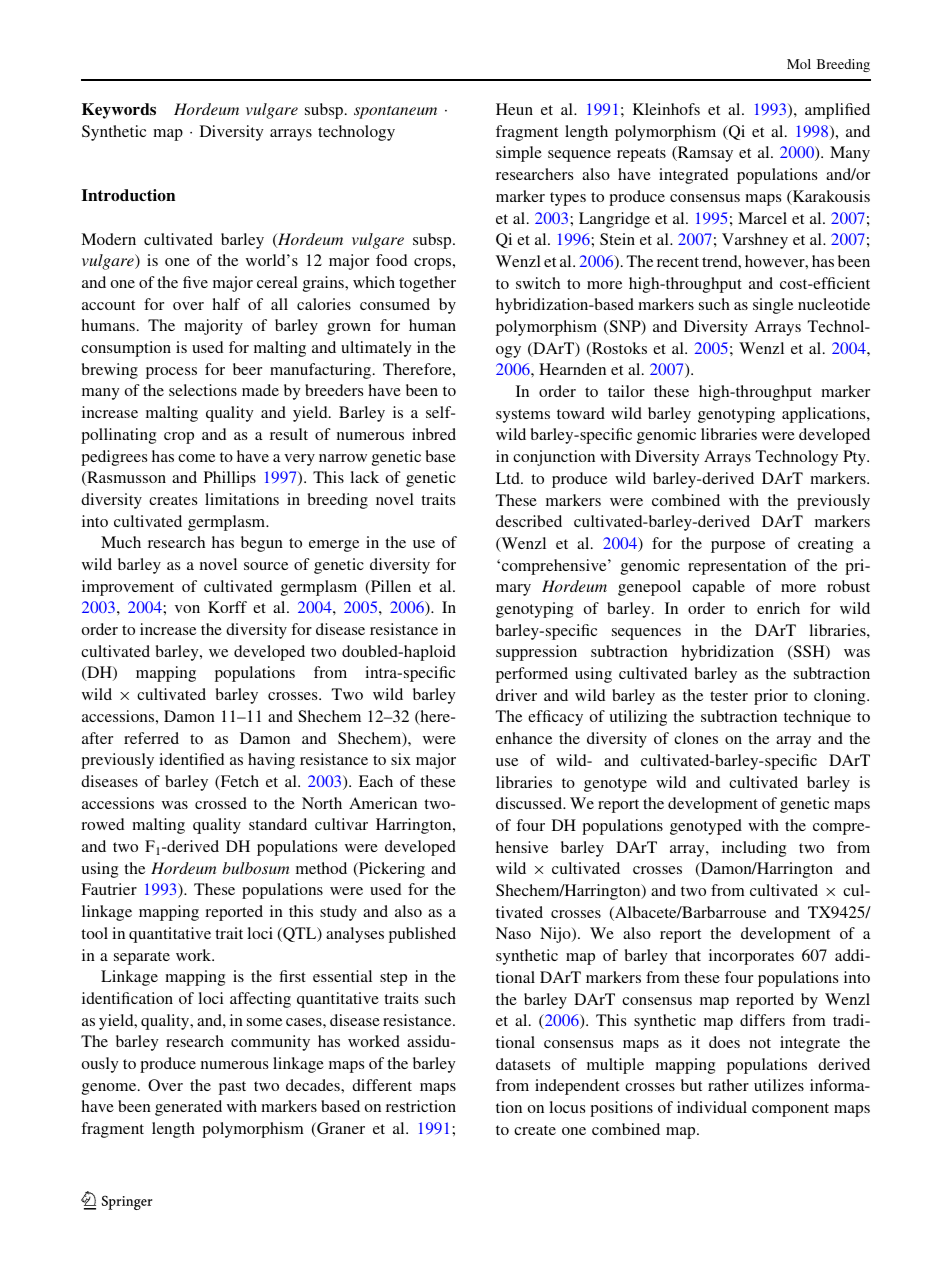 Image resolution: width=952 pixels, height=1284 pixels. I want to click on Ltd, so click(509, 478).
